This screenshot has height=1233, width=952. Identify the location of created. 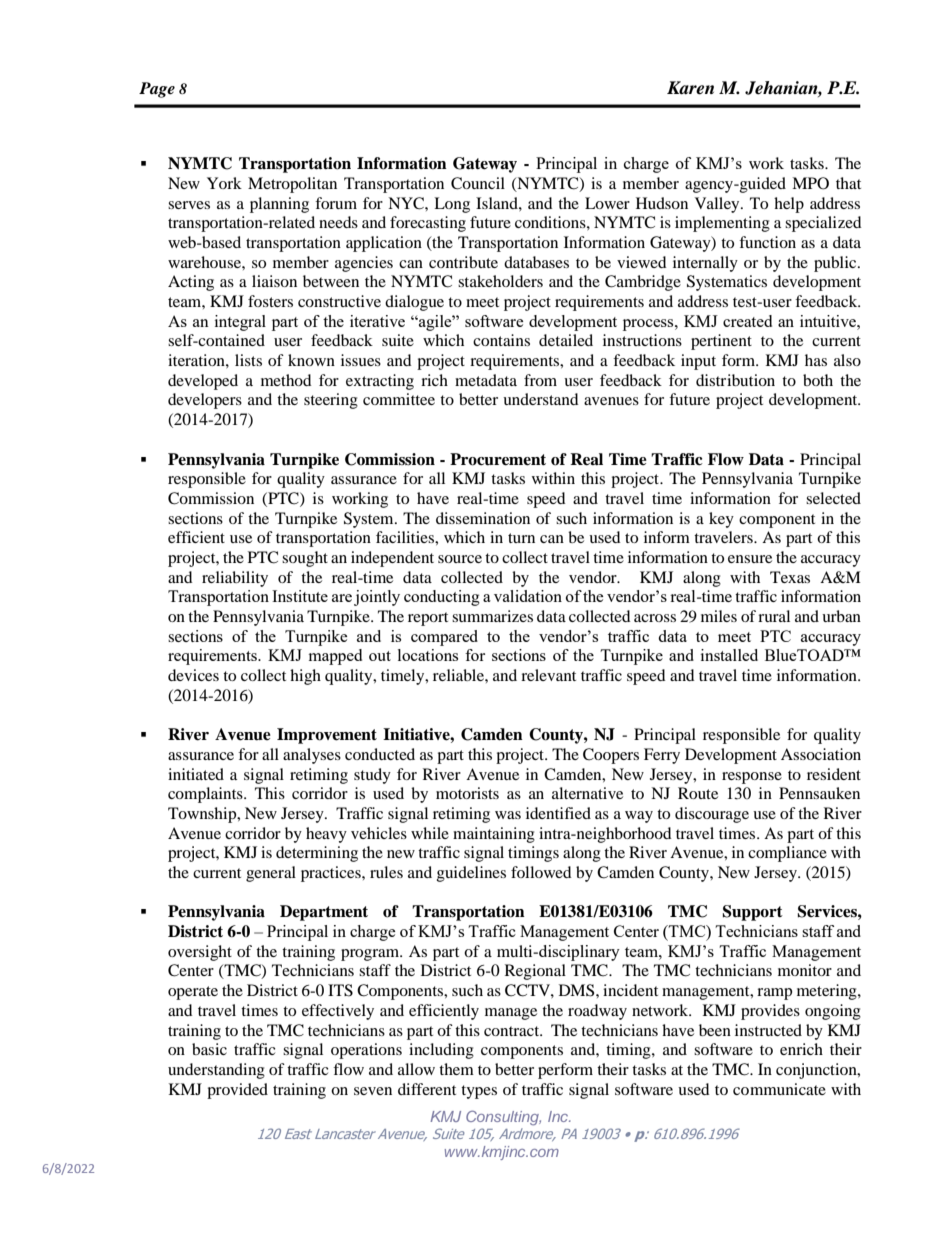
(747, 321).
